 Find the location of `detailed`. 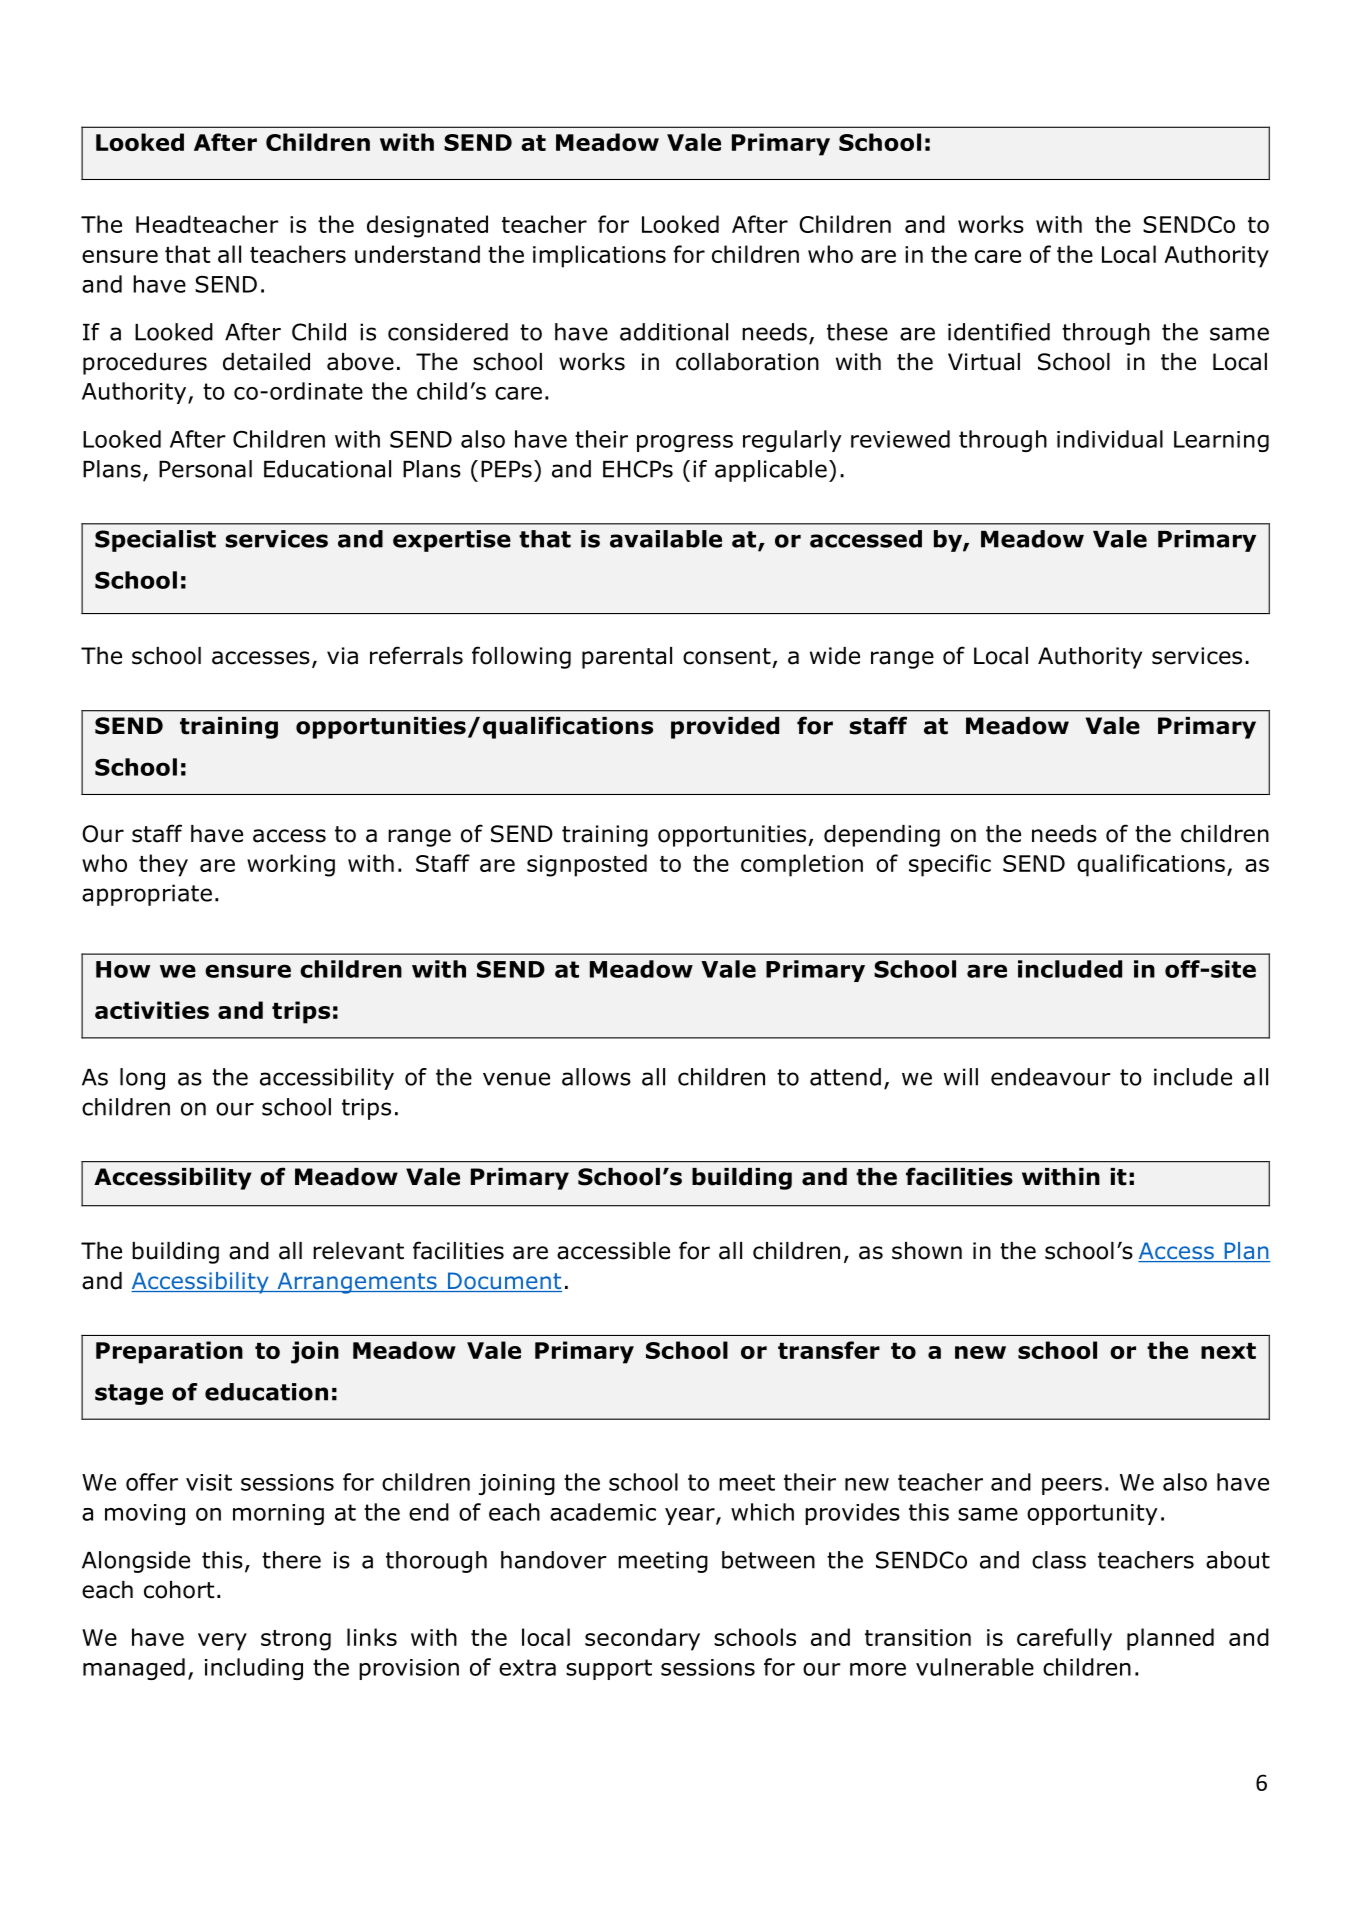

detailed is located at coordinates (266, 362).
